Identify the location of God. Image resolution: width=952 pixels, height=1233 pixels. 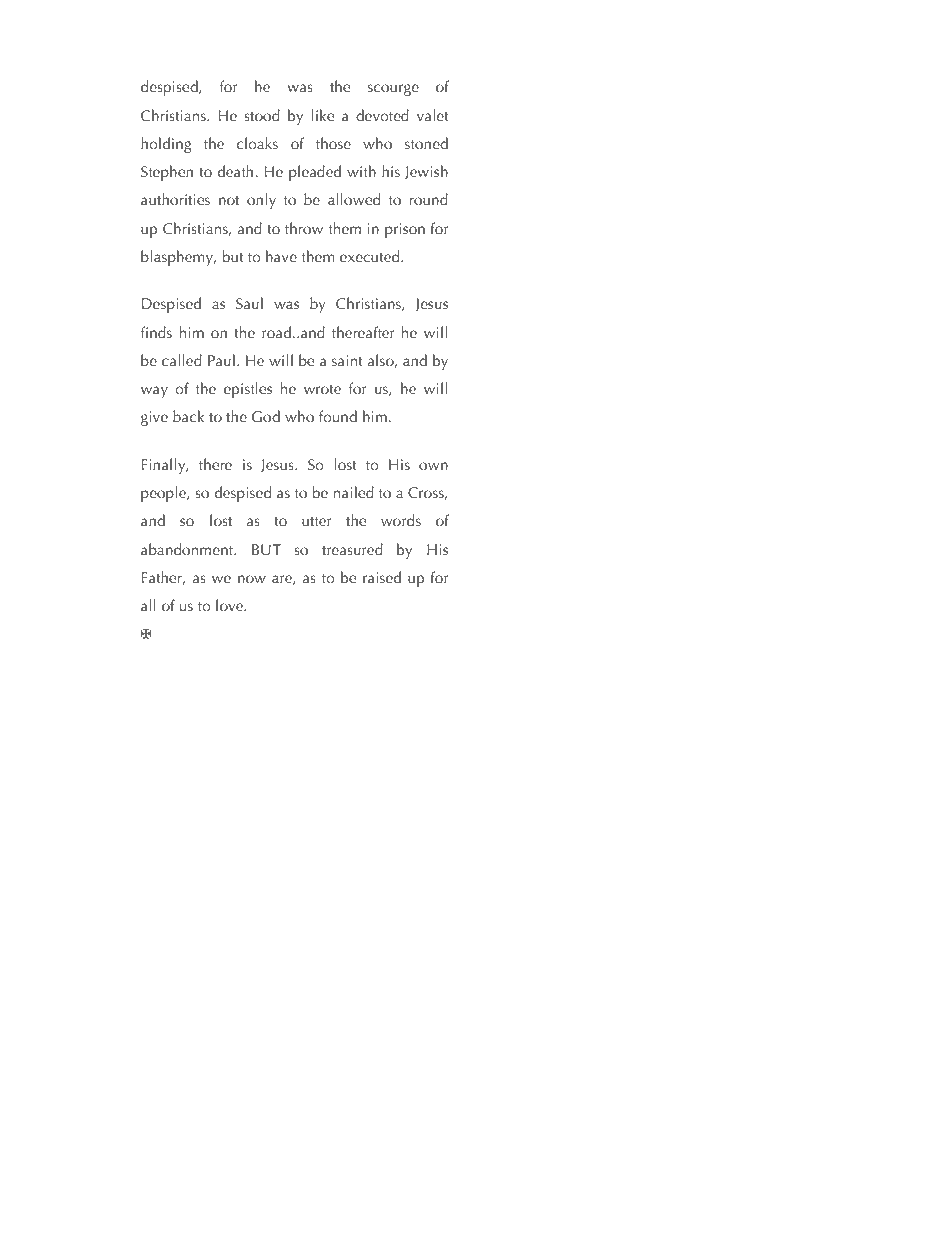
(266, 416).
